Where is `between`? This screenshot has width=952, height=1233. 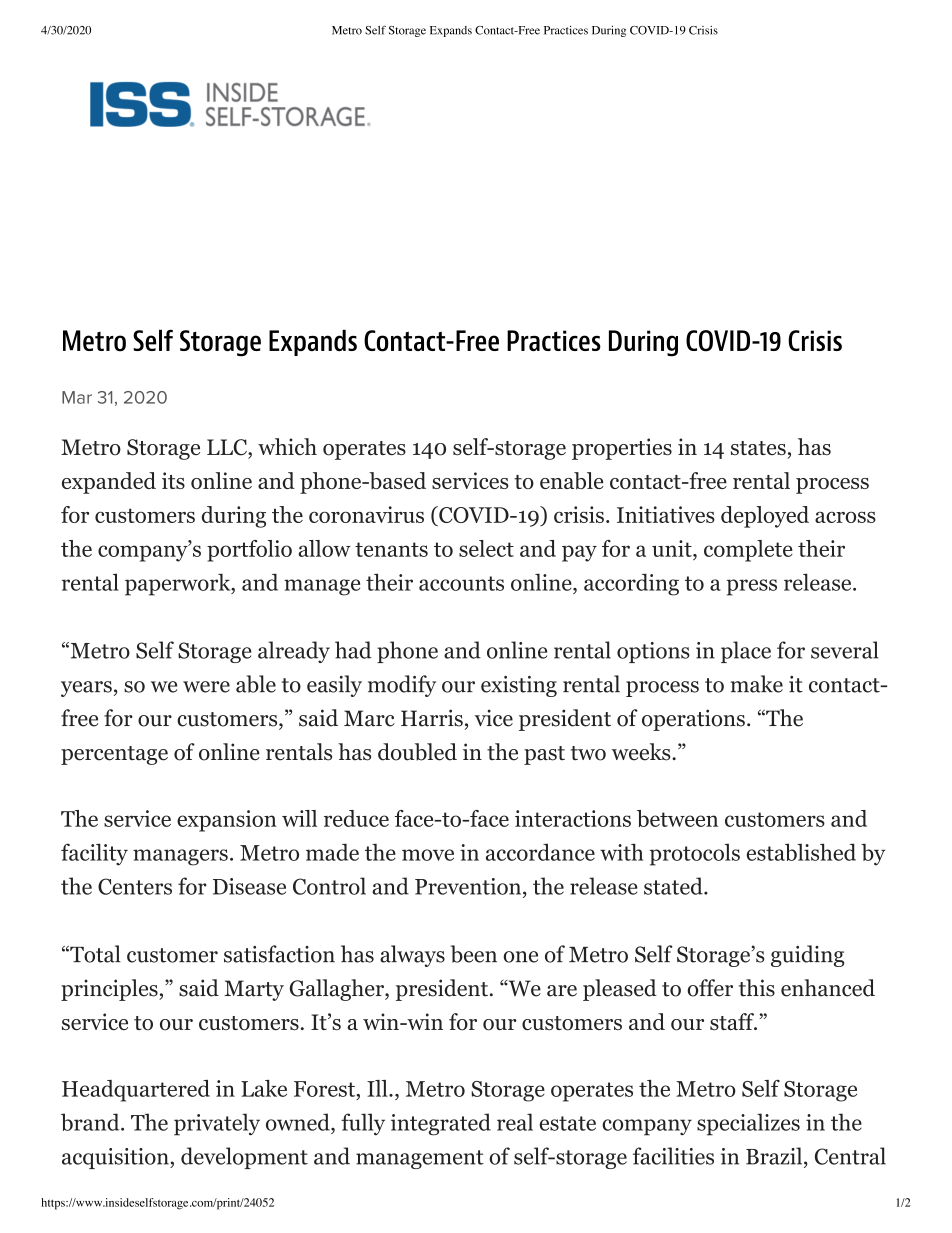 between is located at coordinates (677, 818).
